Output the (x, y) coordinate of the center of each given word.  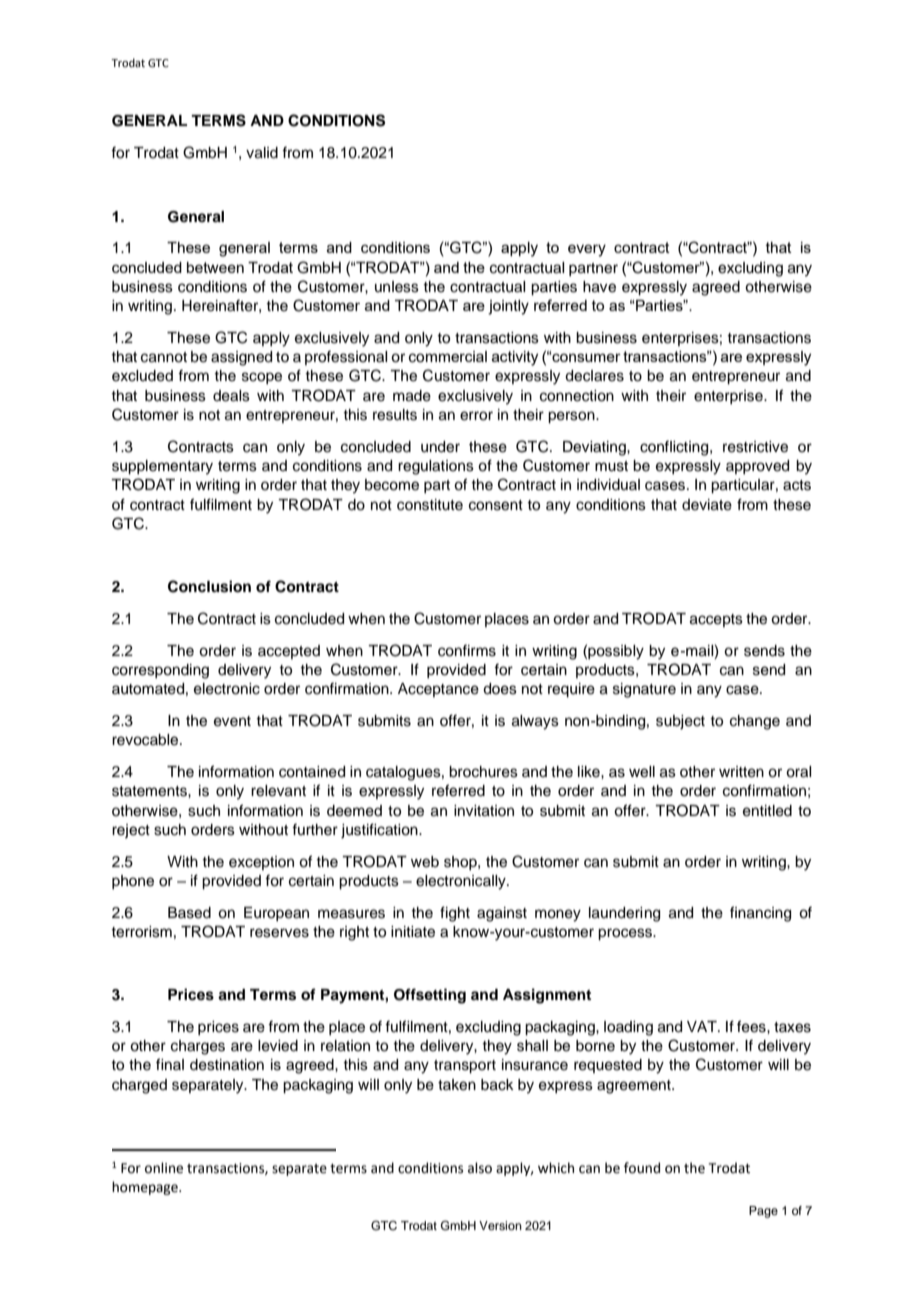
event (232, 721)
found (642, 1168)
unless (397, 287)
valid (262, 153)
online (164, 1168)
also (480, 1168)
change (755, 722)
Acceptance (438, 690)
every (587, 250)
